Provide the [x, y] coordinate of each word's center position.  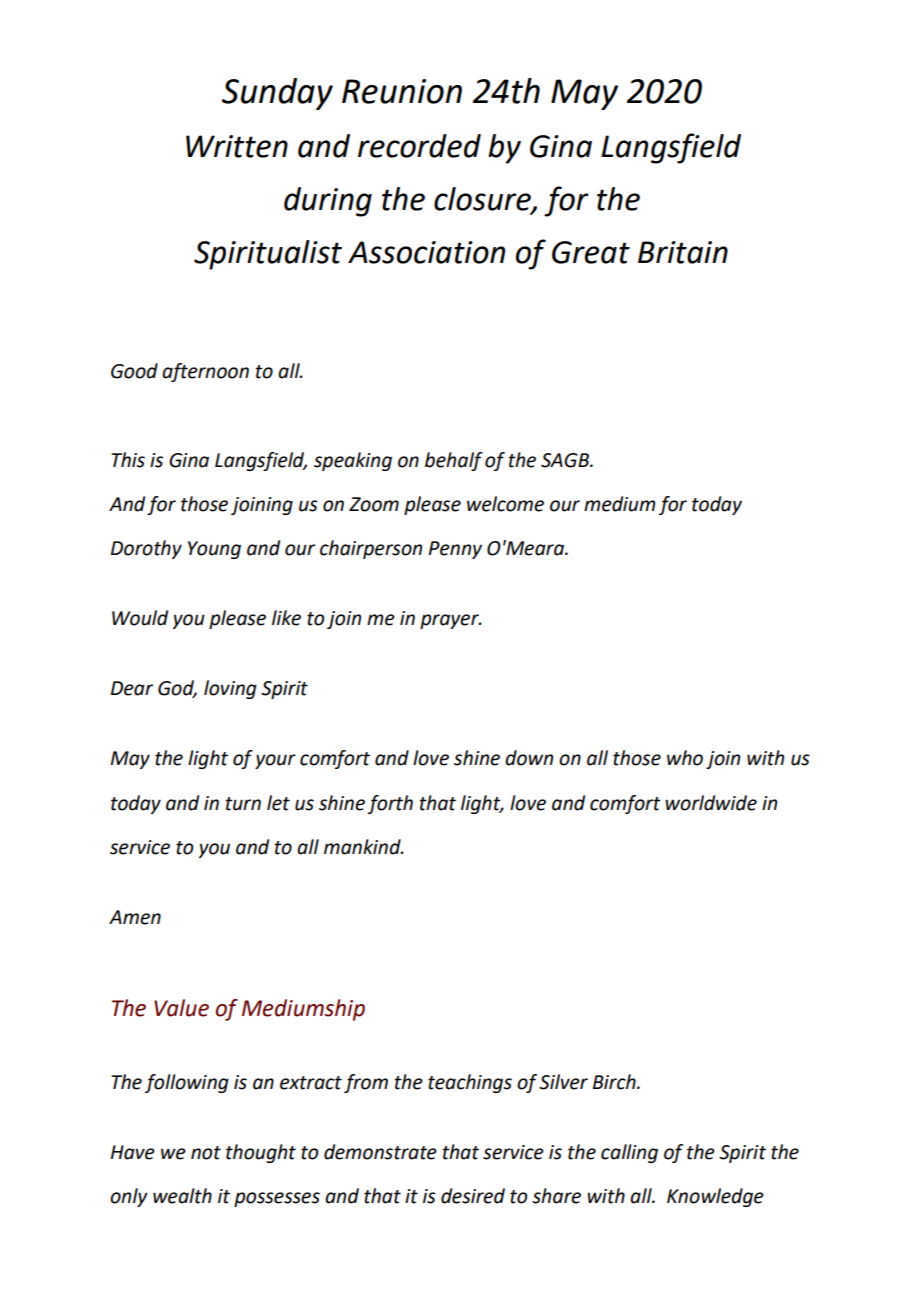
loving [230, 689]
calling [629, 1153]
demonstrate [380, 1152]
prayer [450, 621]
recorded [419, 146]
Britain [683, 252]
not [206, 1153]
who [685, 758]
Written [237, 146]
